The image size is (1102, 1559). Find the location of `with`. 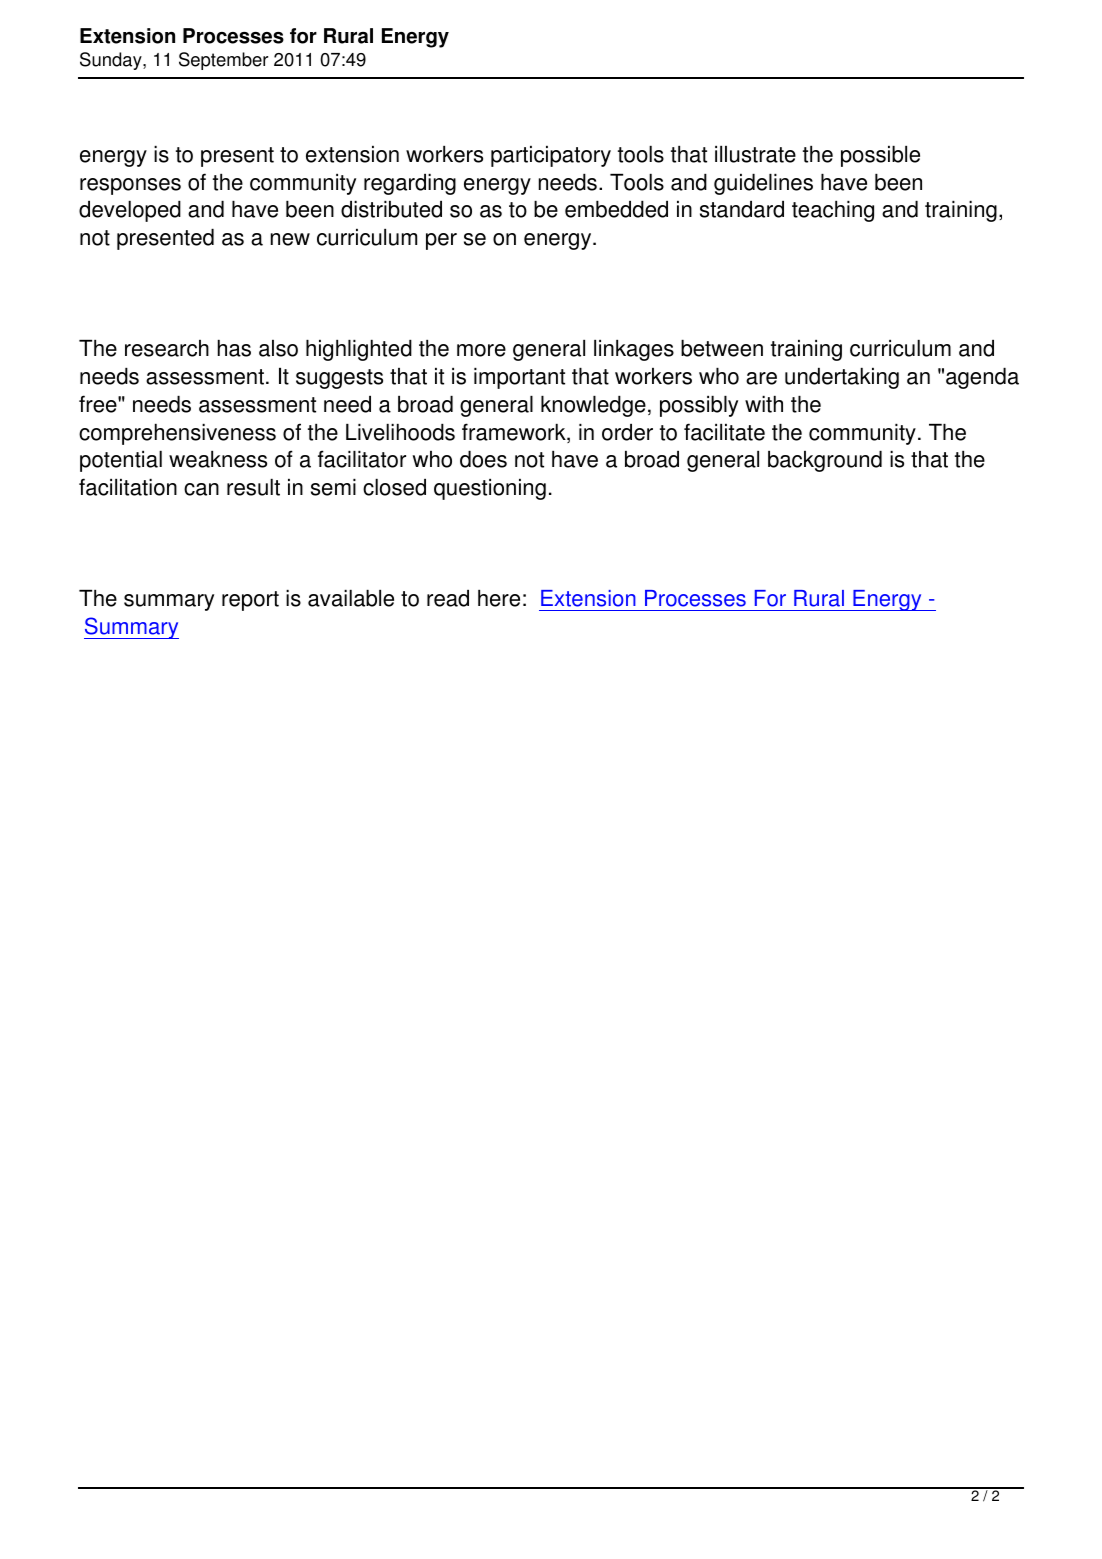

with is located at coordinates (764, 404).
